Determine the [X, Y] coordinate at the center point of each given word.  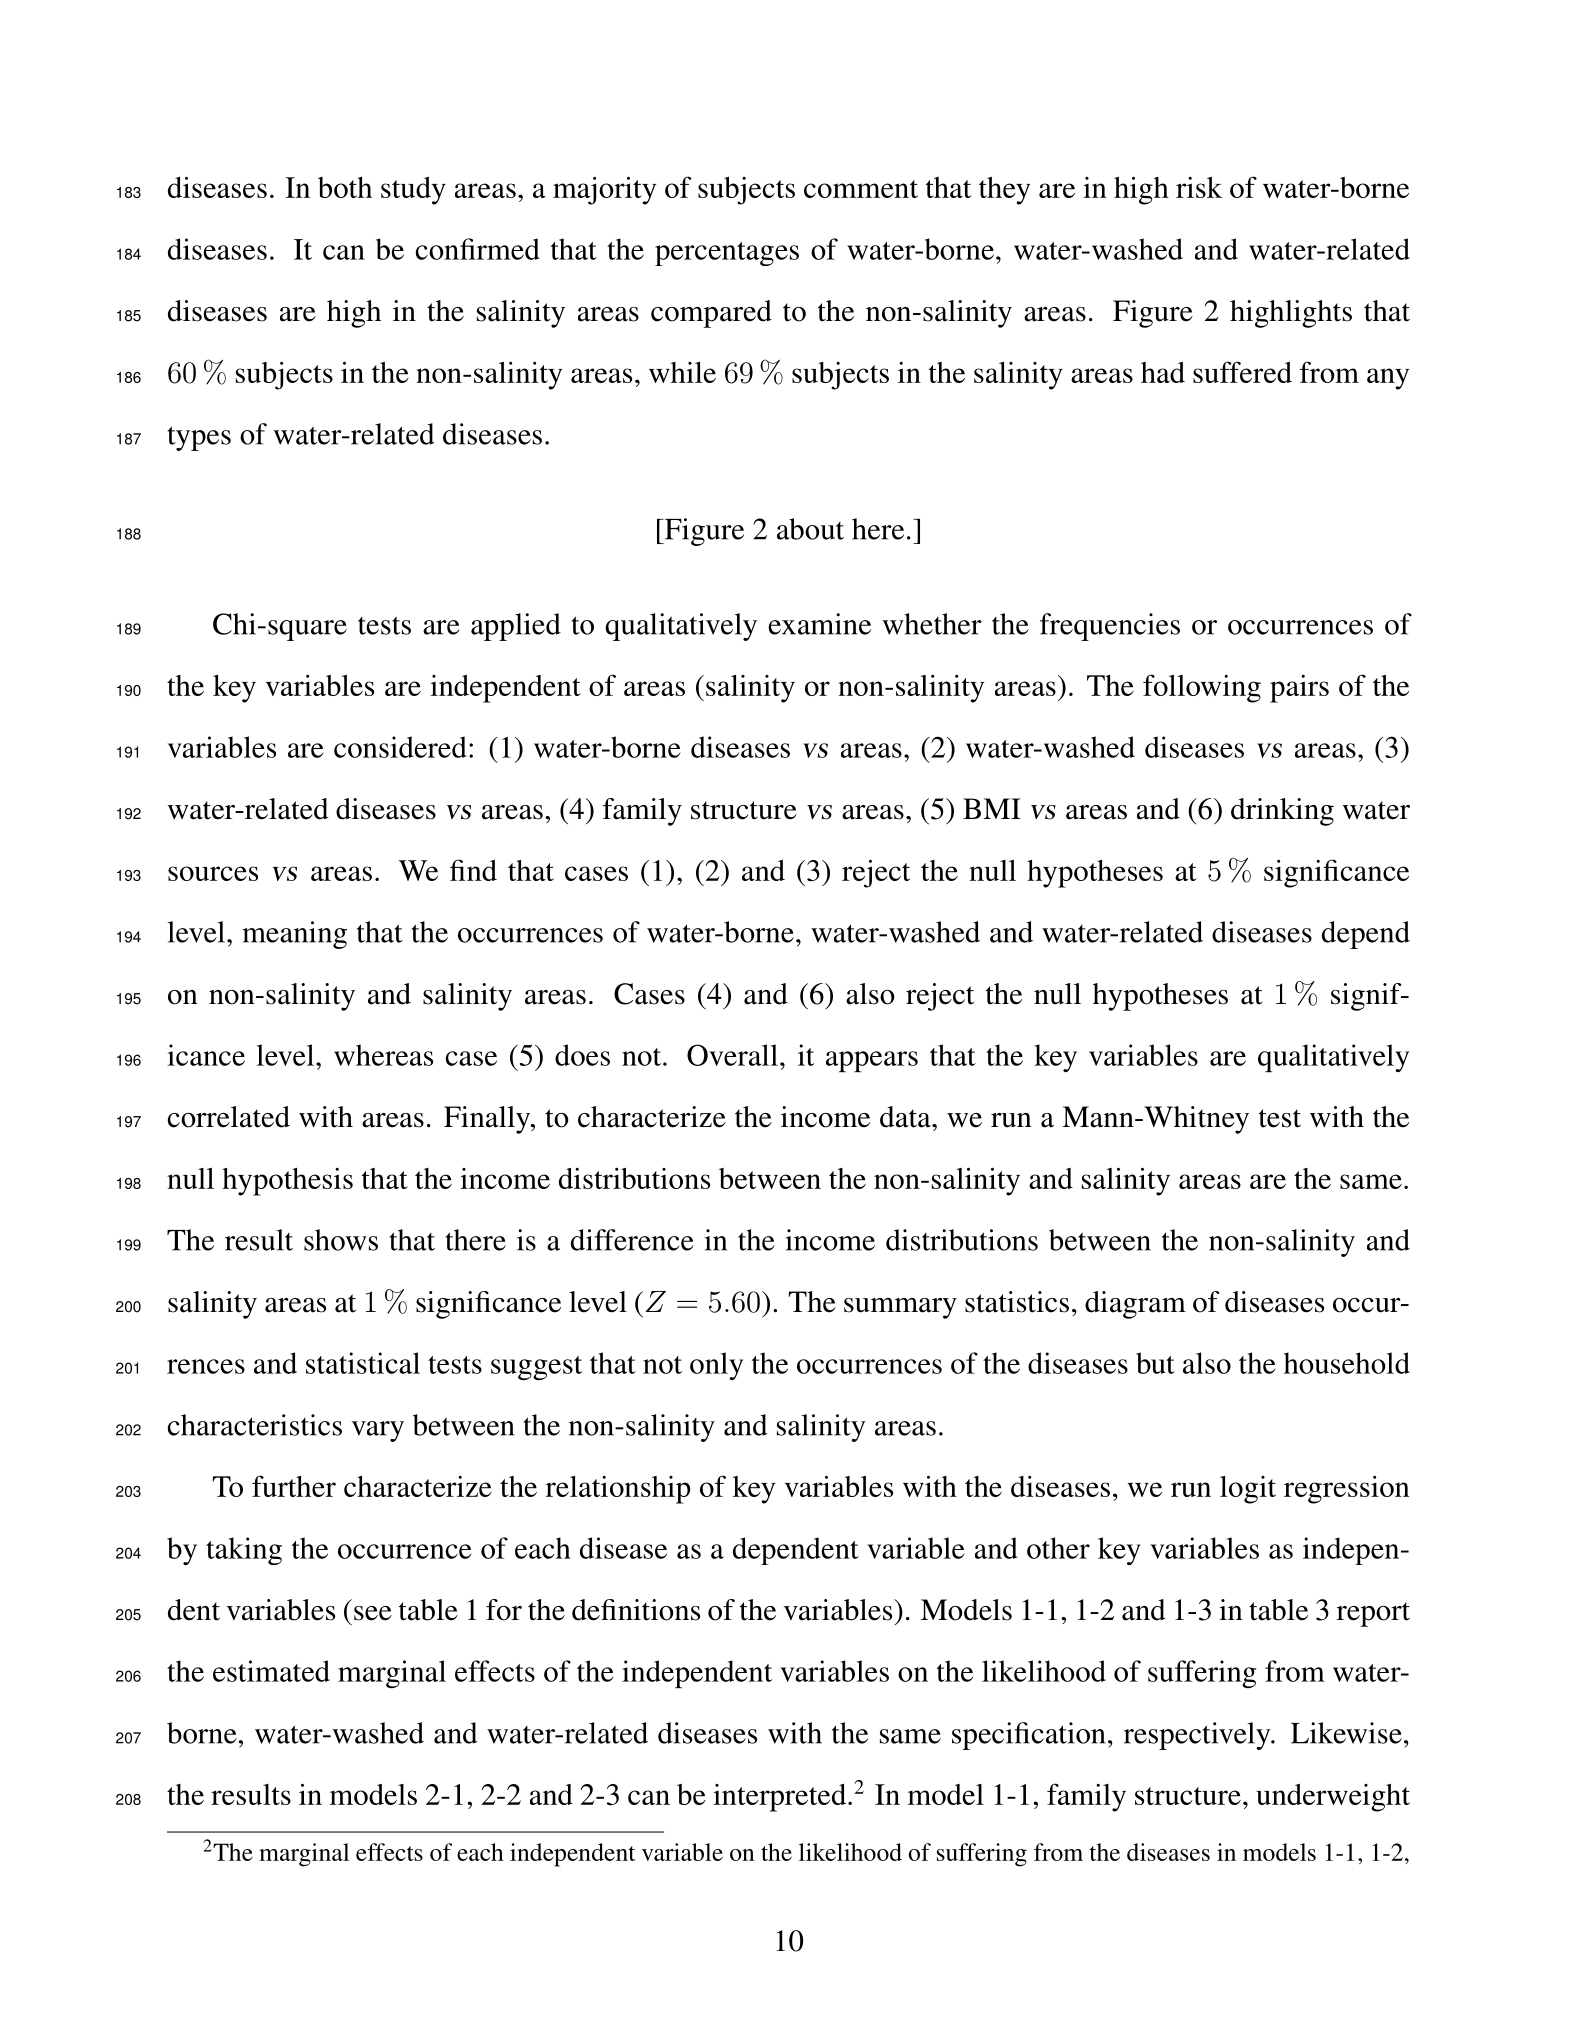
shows [341, 1240]
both [345, 187]
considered [400, 747]
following [1202, 688]
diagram [1135, 1305]
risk [1199, 187]
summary [900, 1308]
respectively [1198, 1736]
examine [819, 624]
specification [1028, 1736]
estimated [271, 1671]
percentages [727, 254]
